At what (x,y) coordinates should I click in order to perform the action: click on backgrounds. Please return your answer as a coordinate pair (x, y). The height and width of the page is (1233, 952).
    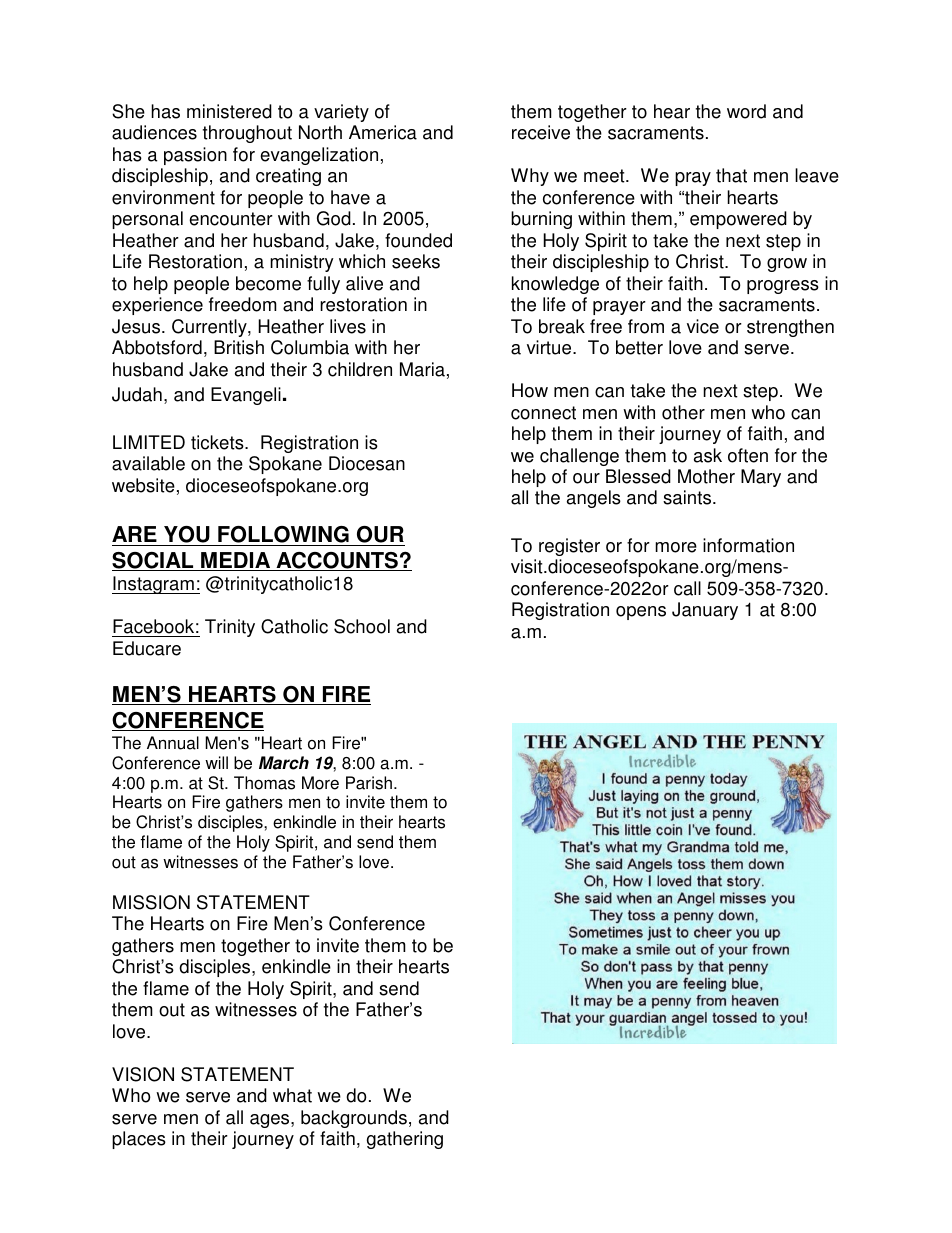
    Looking at the image, I should click on (354, 1119).
